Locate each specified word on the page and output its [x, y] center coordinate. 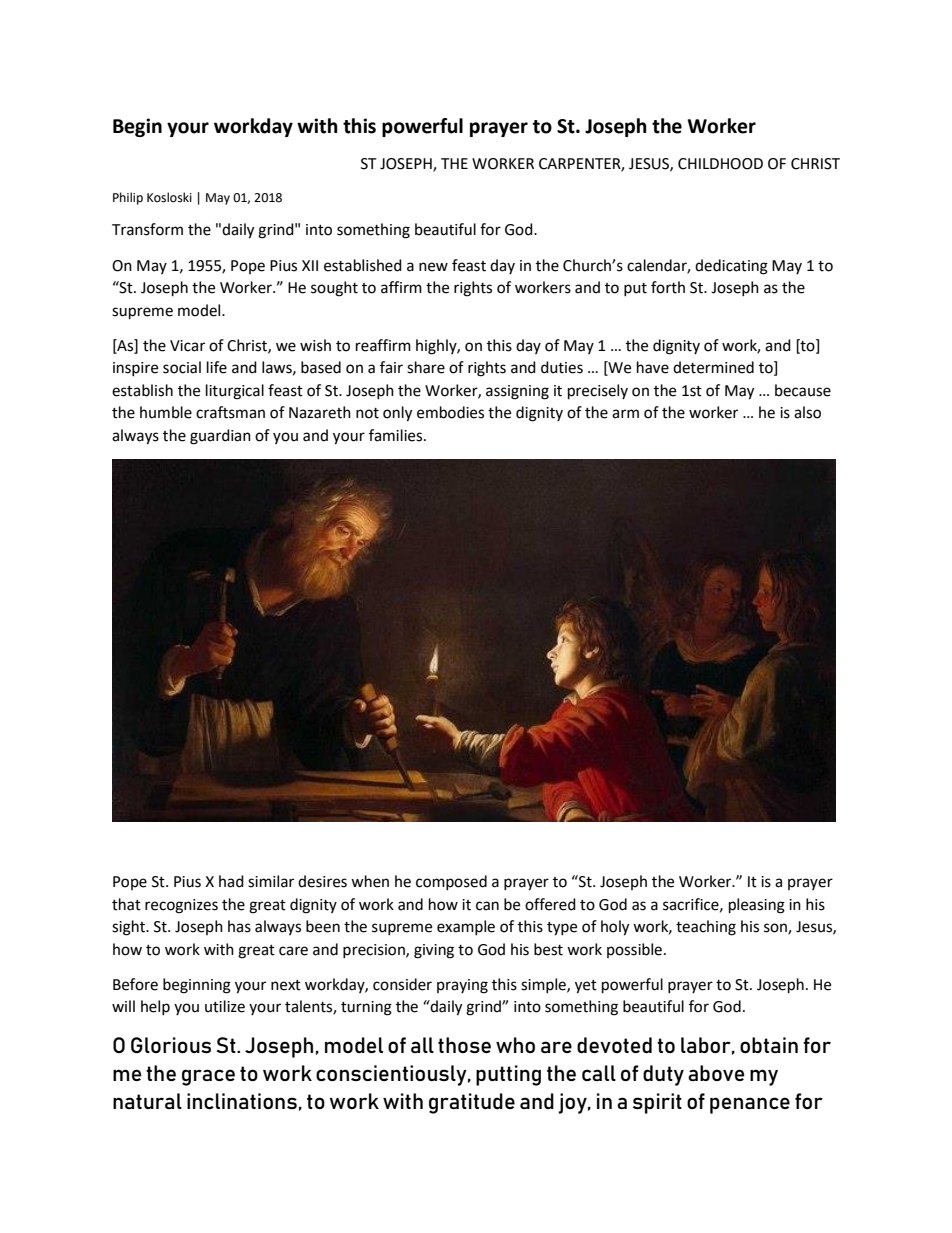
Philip [128, 198]
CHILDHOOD [720, 164]
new [433, 267]
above [716, 1073]
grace [208, 1077]
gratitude [472, 1103]
